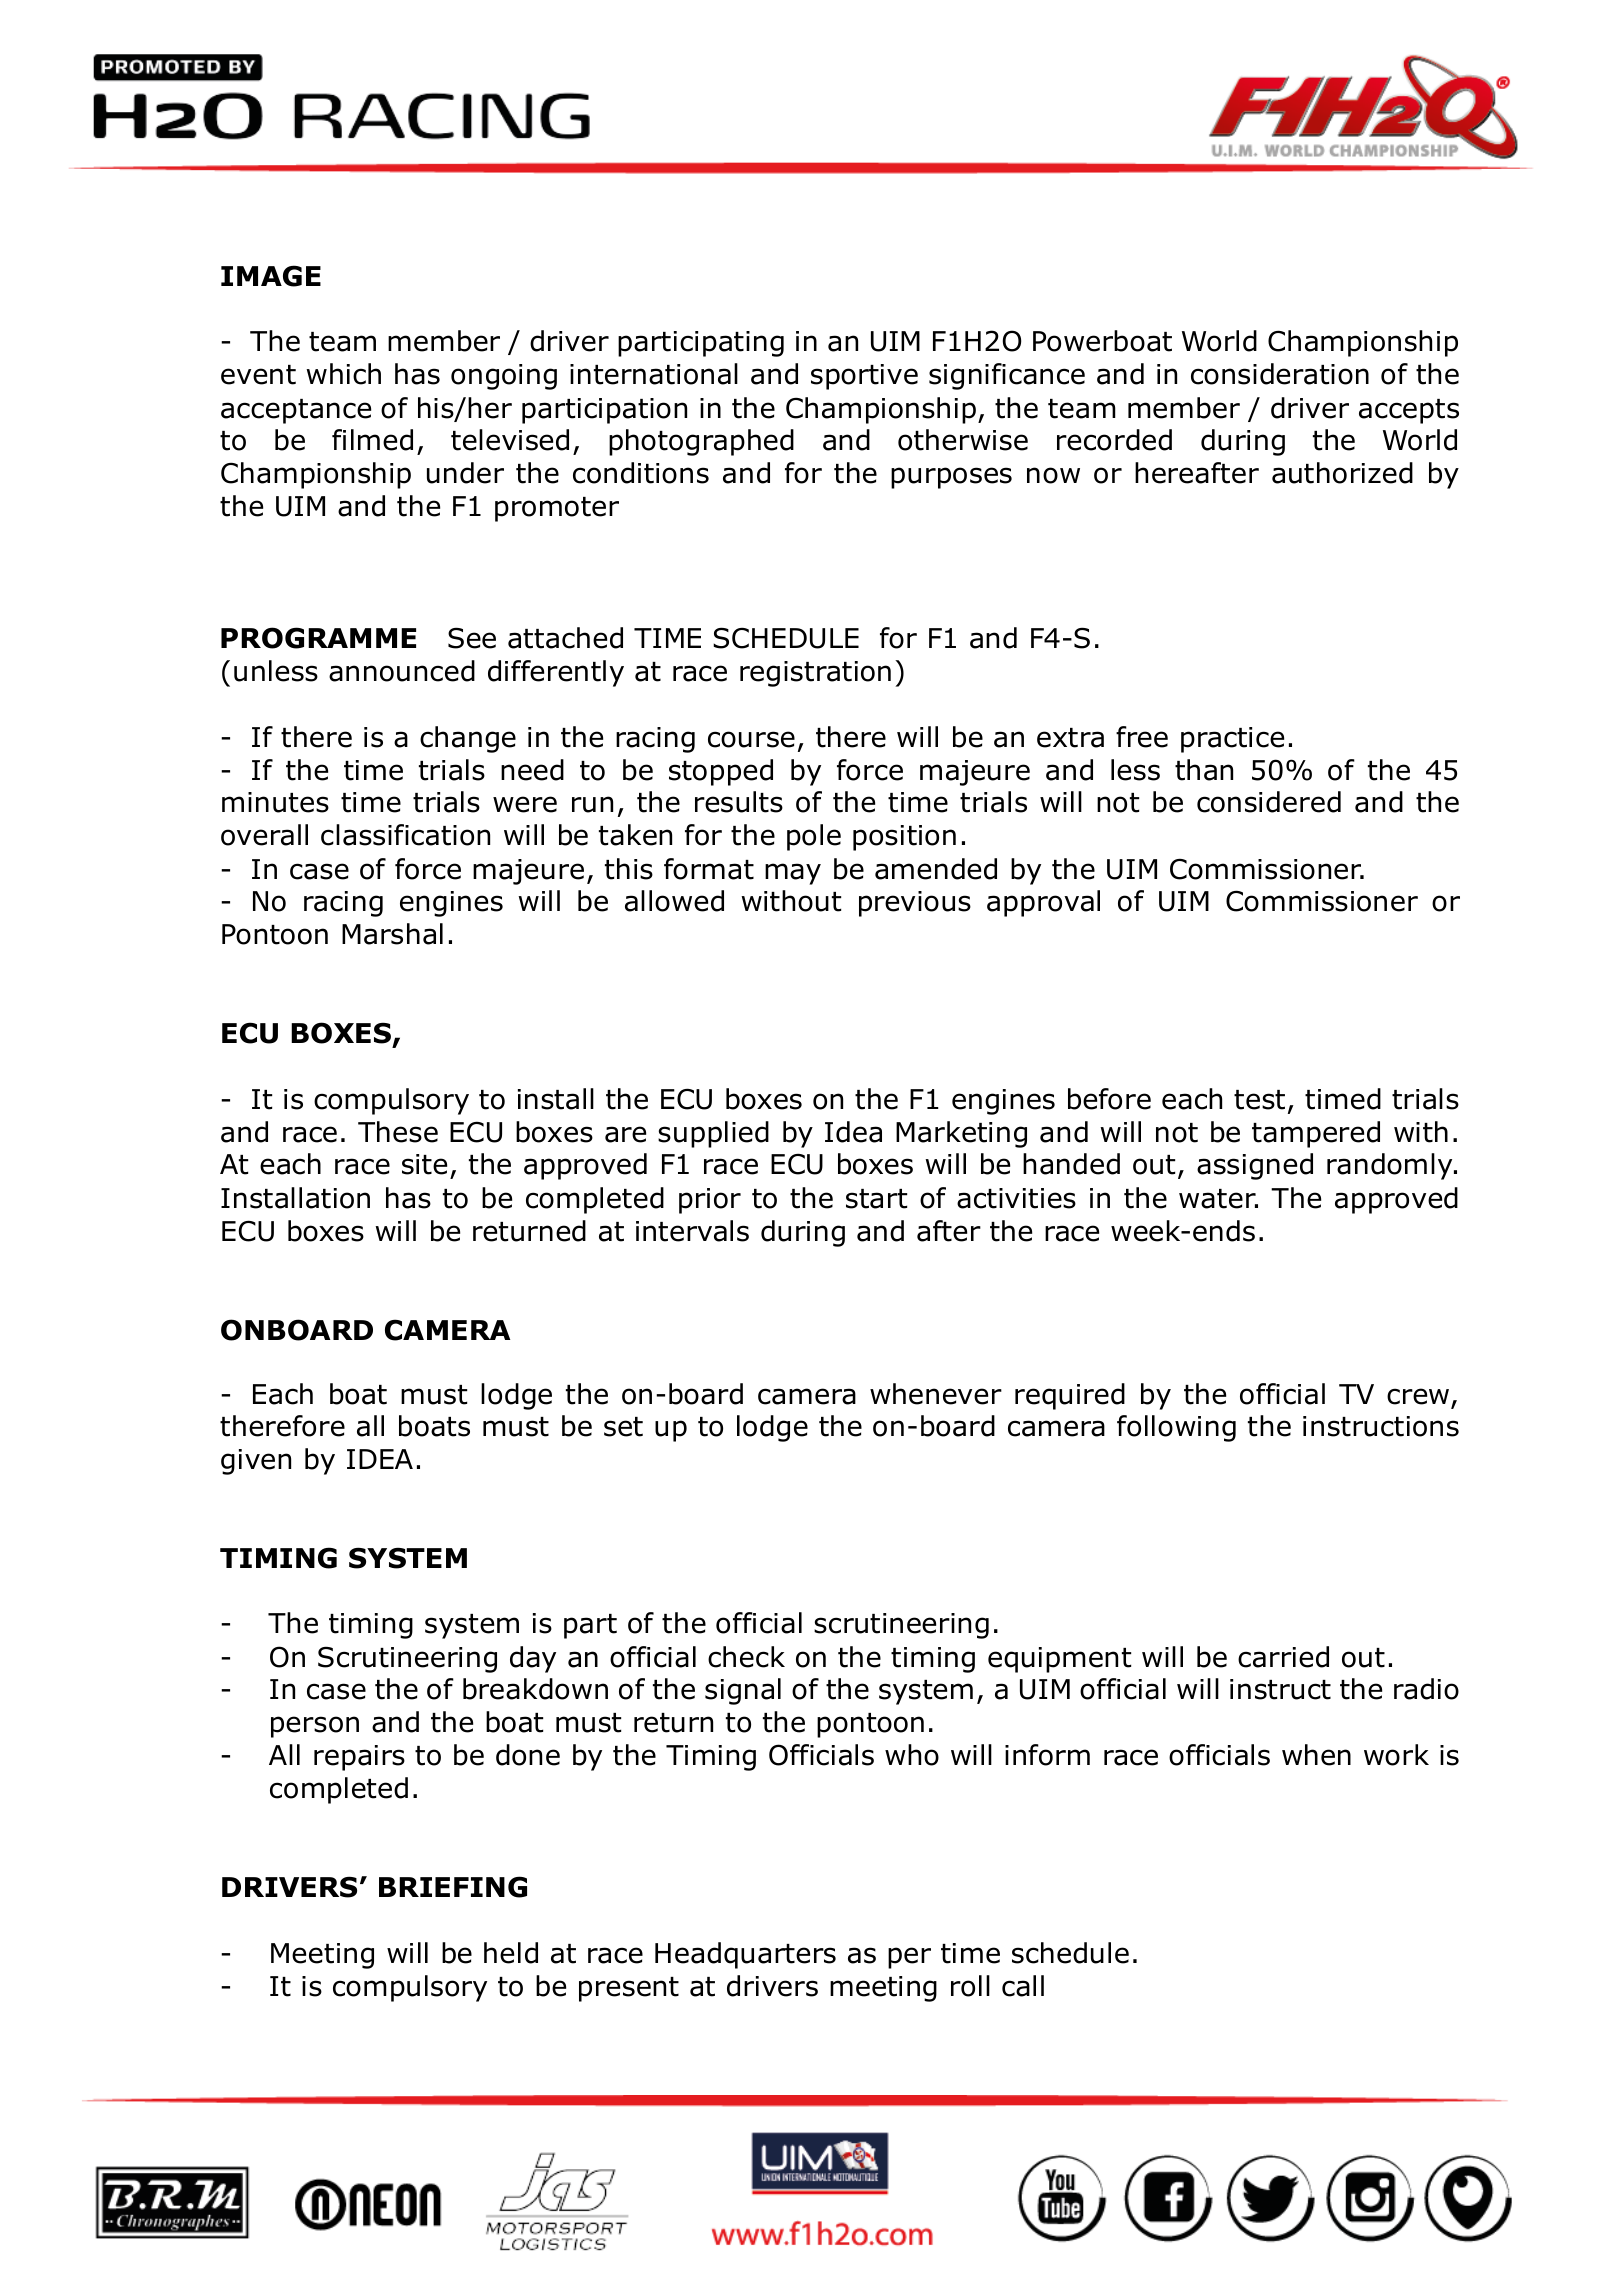 Image resolution: width=1612 pixels, height=2281 pixels. I want to click on practice, so click(1232, 740).
